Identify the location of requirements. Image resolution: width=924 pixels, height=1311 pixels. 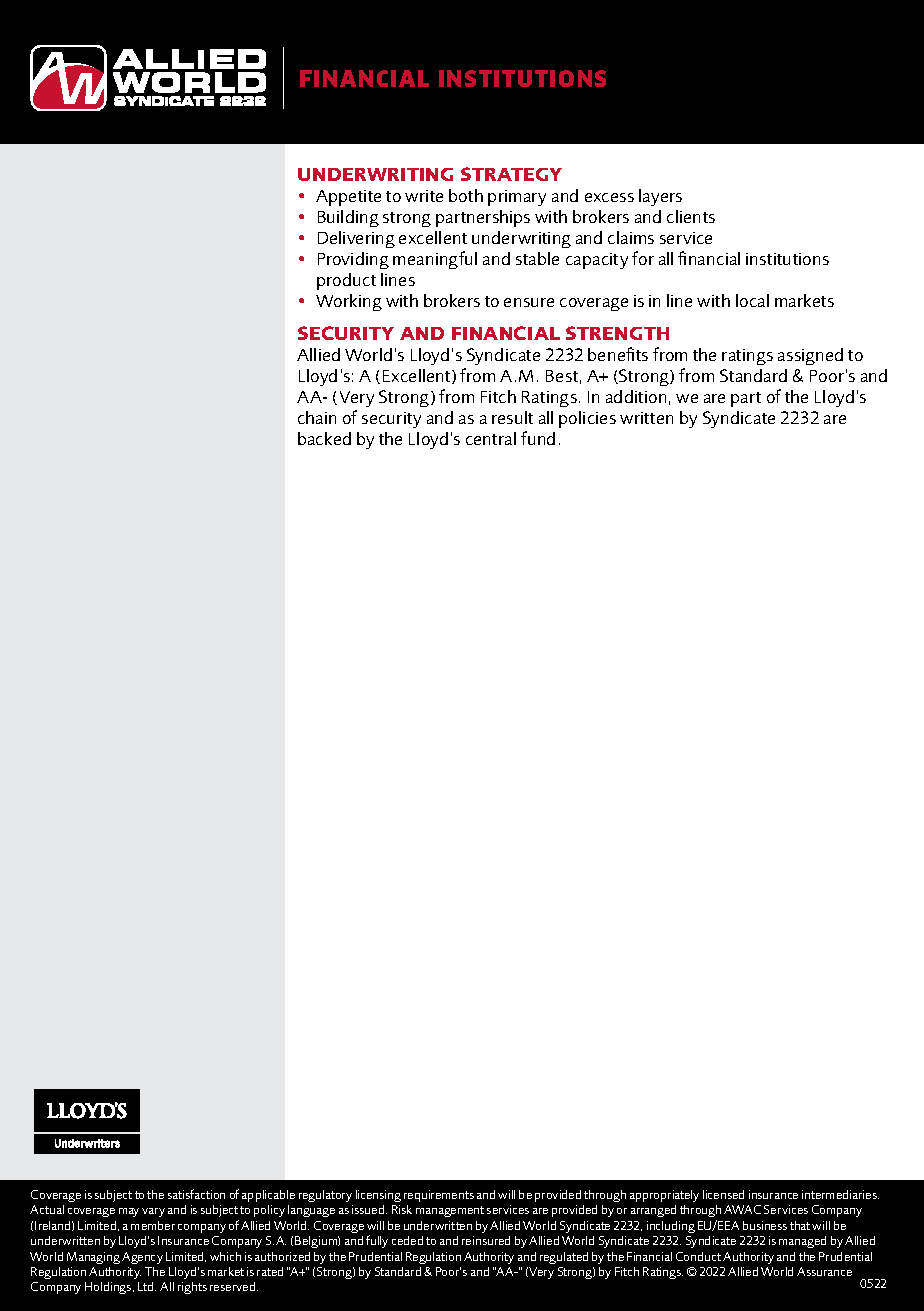
(439, 1196).
